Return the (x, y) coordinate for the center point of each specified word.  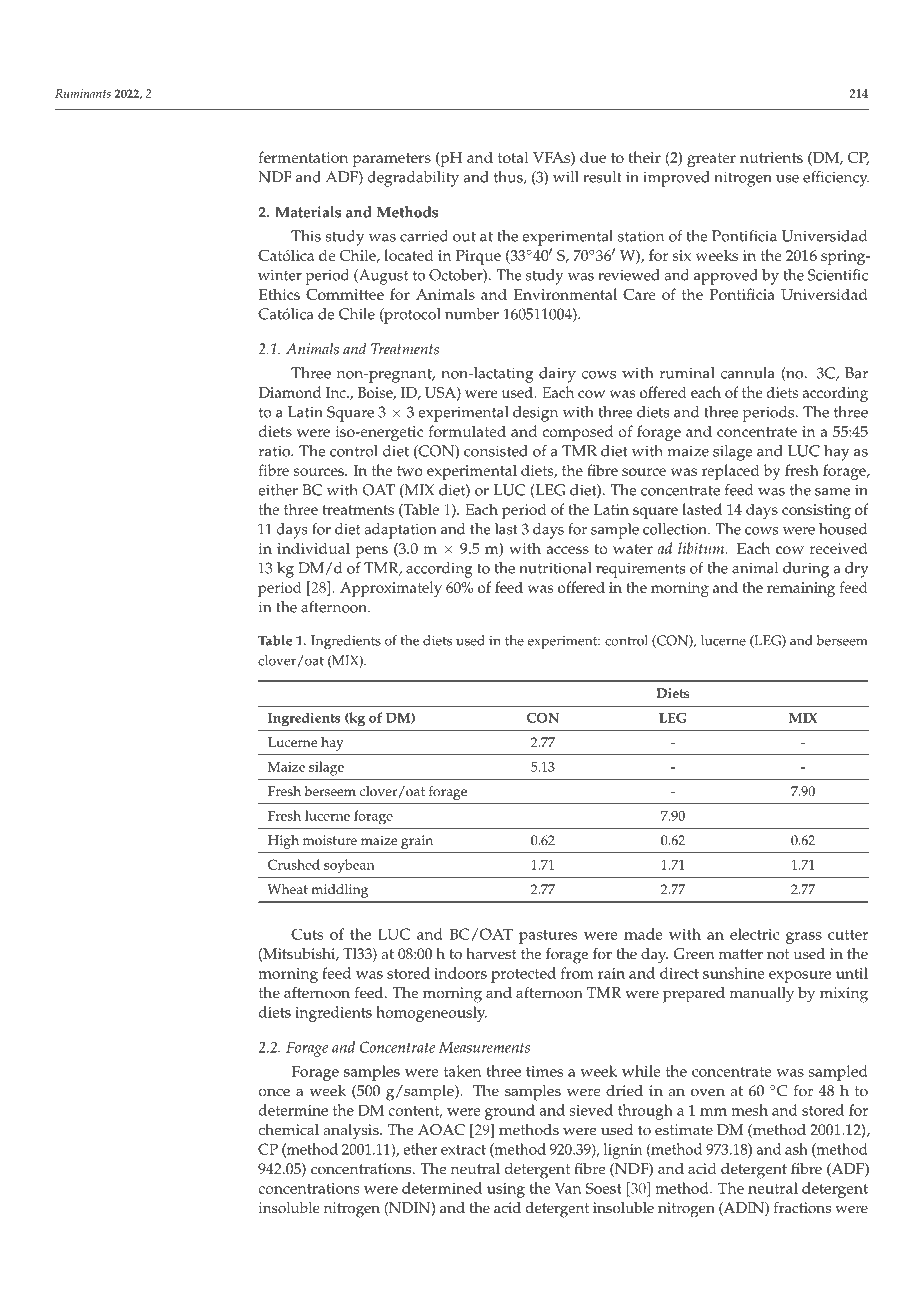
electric (754, 934)
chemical (288, 1130)
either (278, 490)
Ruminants (83, 93)
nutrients (771, 157)
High (283, 842)
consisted (496, 451)
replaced (730, 472)
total (513, 157)
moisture (330, 840)
